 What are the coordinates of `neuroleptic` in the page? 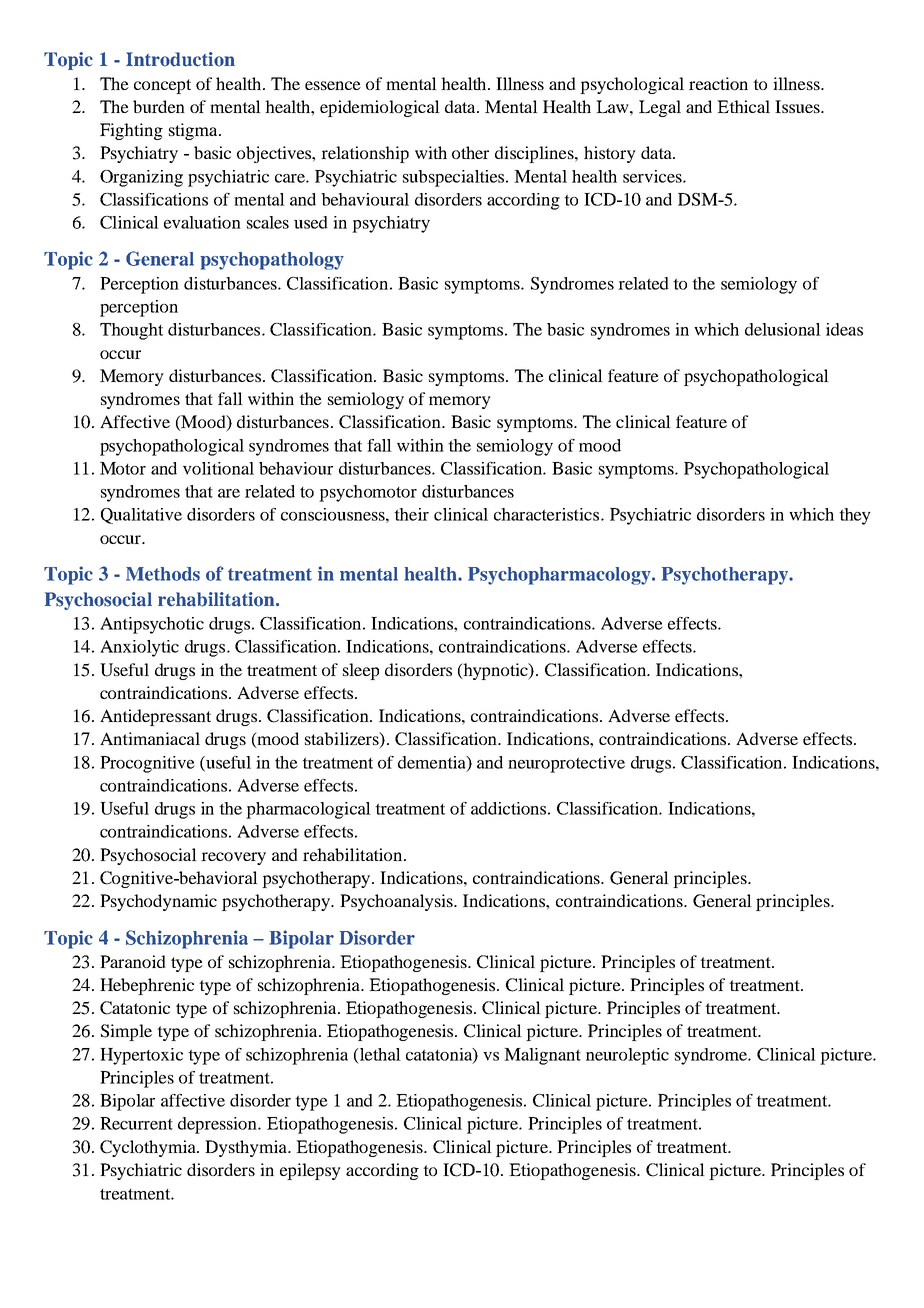 It's located at (627, 1056).
